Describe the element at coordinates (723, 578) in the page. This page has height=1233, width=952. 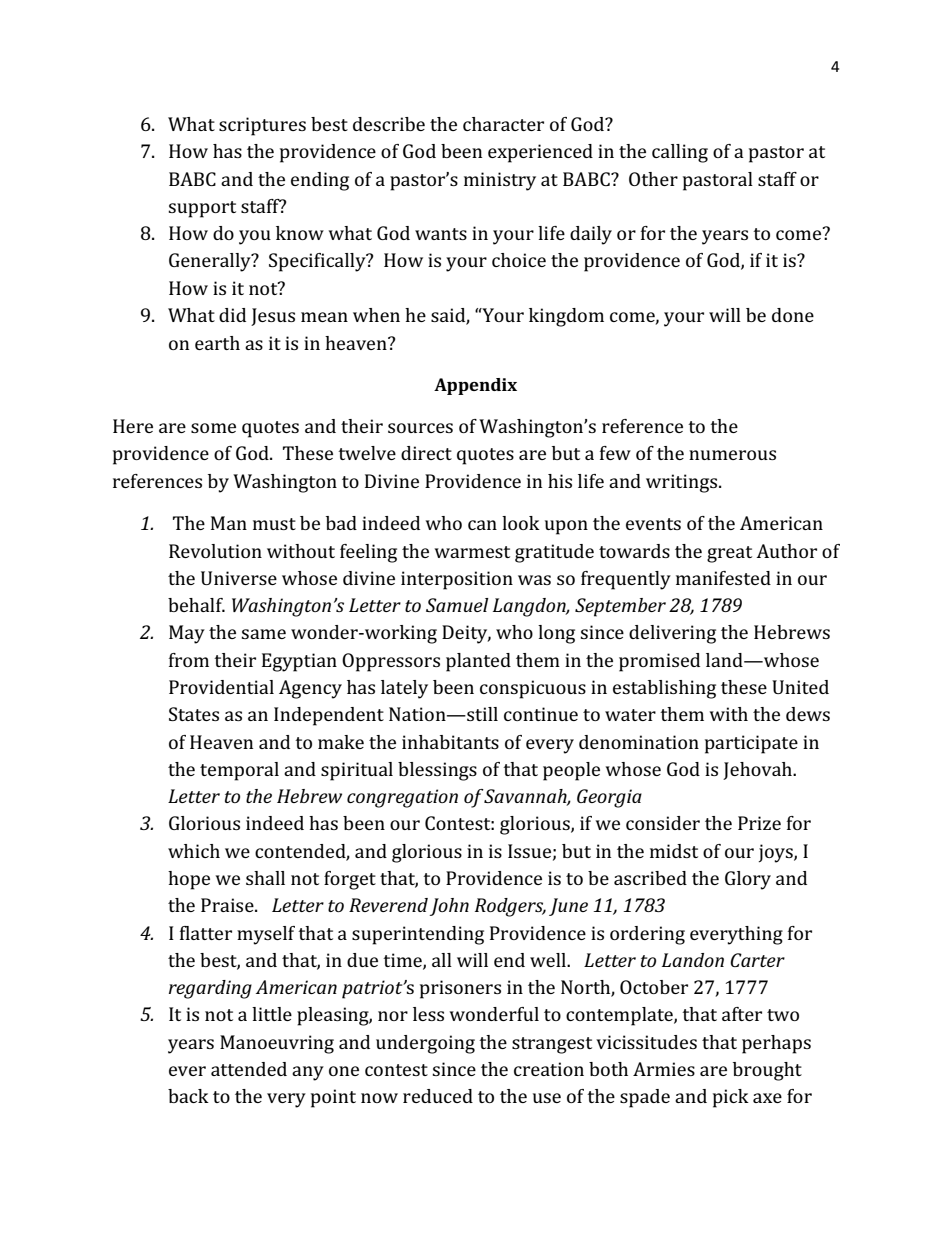
I see `manifested` at that location.
